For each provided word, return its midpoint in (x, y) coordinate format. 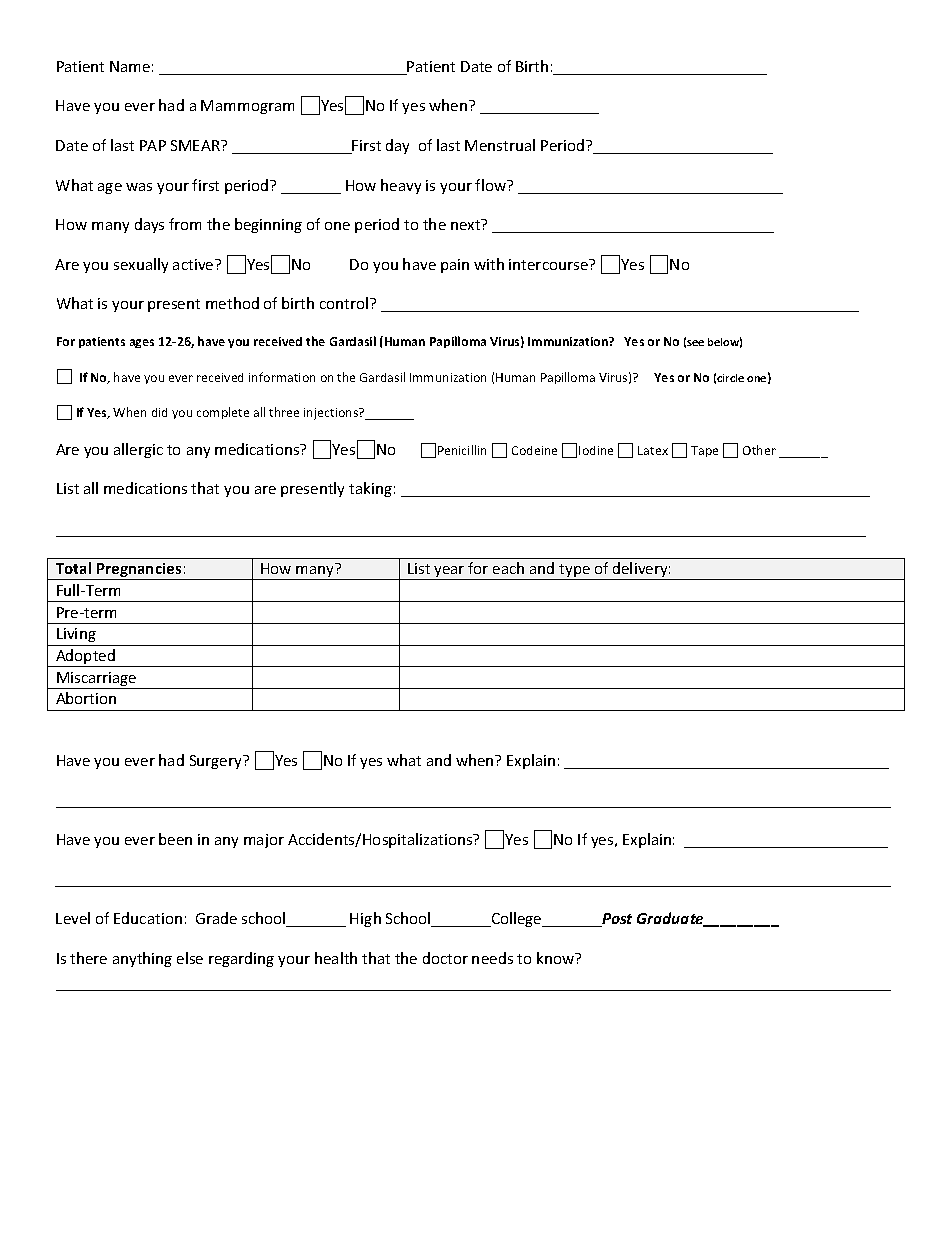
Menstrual (500, 145)
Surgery (217, 762)
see (695, 343)
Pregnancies (139, 571)
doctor (445, 958)
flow (492, 185)
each (508, 568)
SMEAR (196, 145)
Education (148, 918)
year (449, 573)
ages (142, 343)
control (344, 303)
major (264, 841)
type (574, 572)
